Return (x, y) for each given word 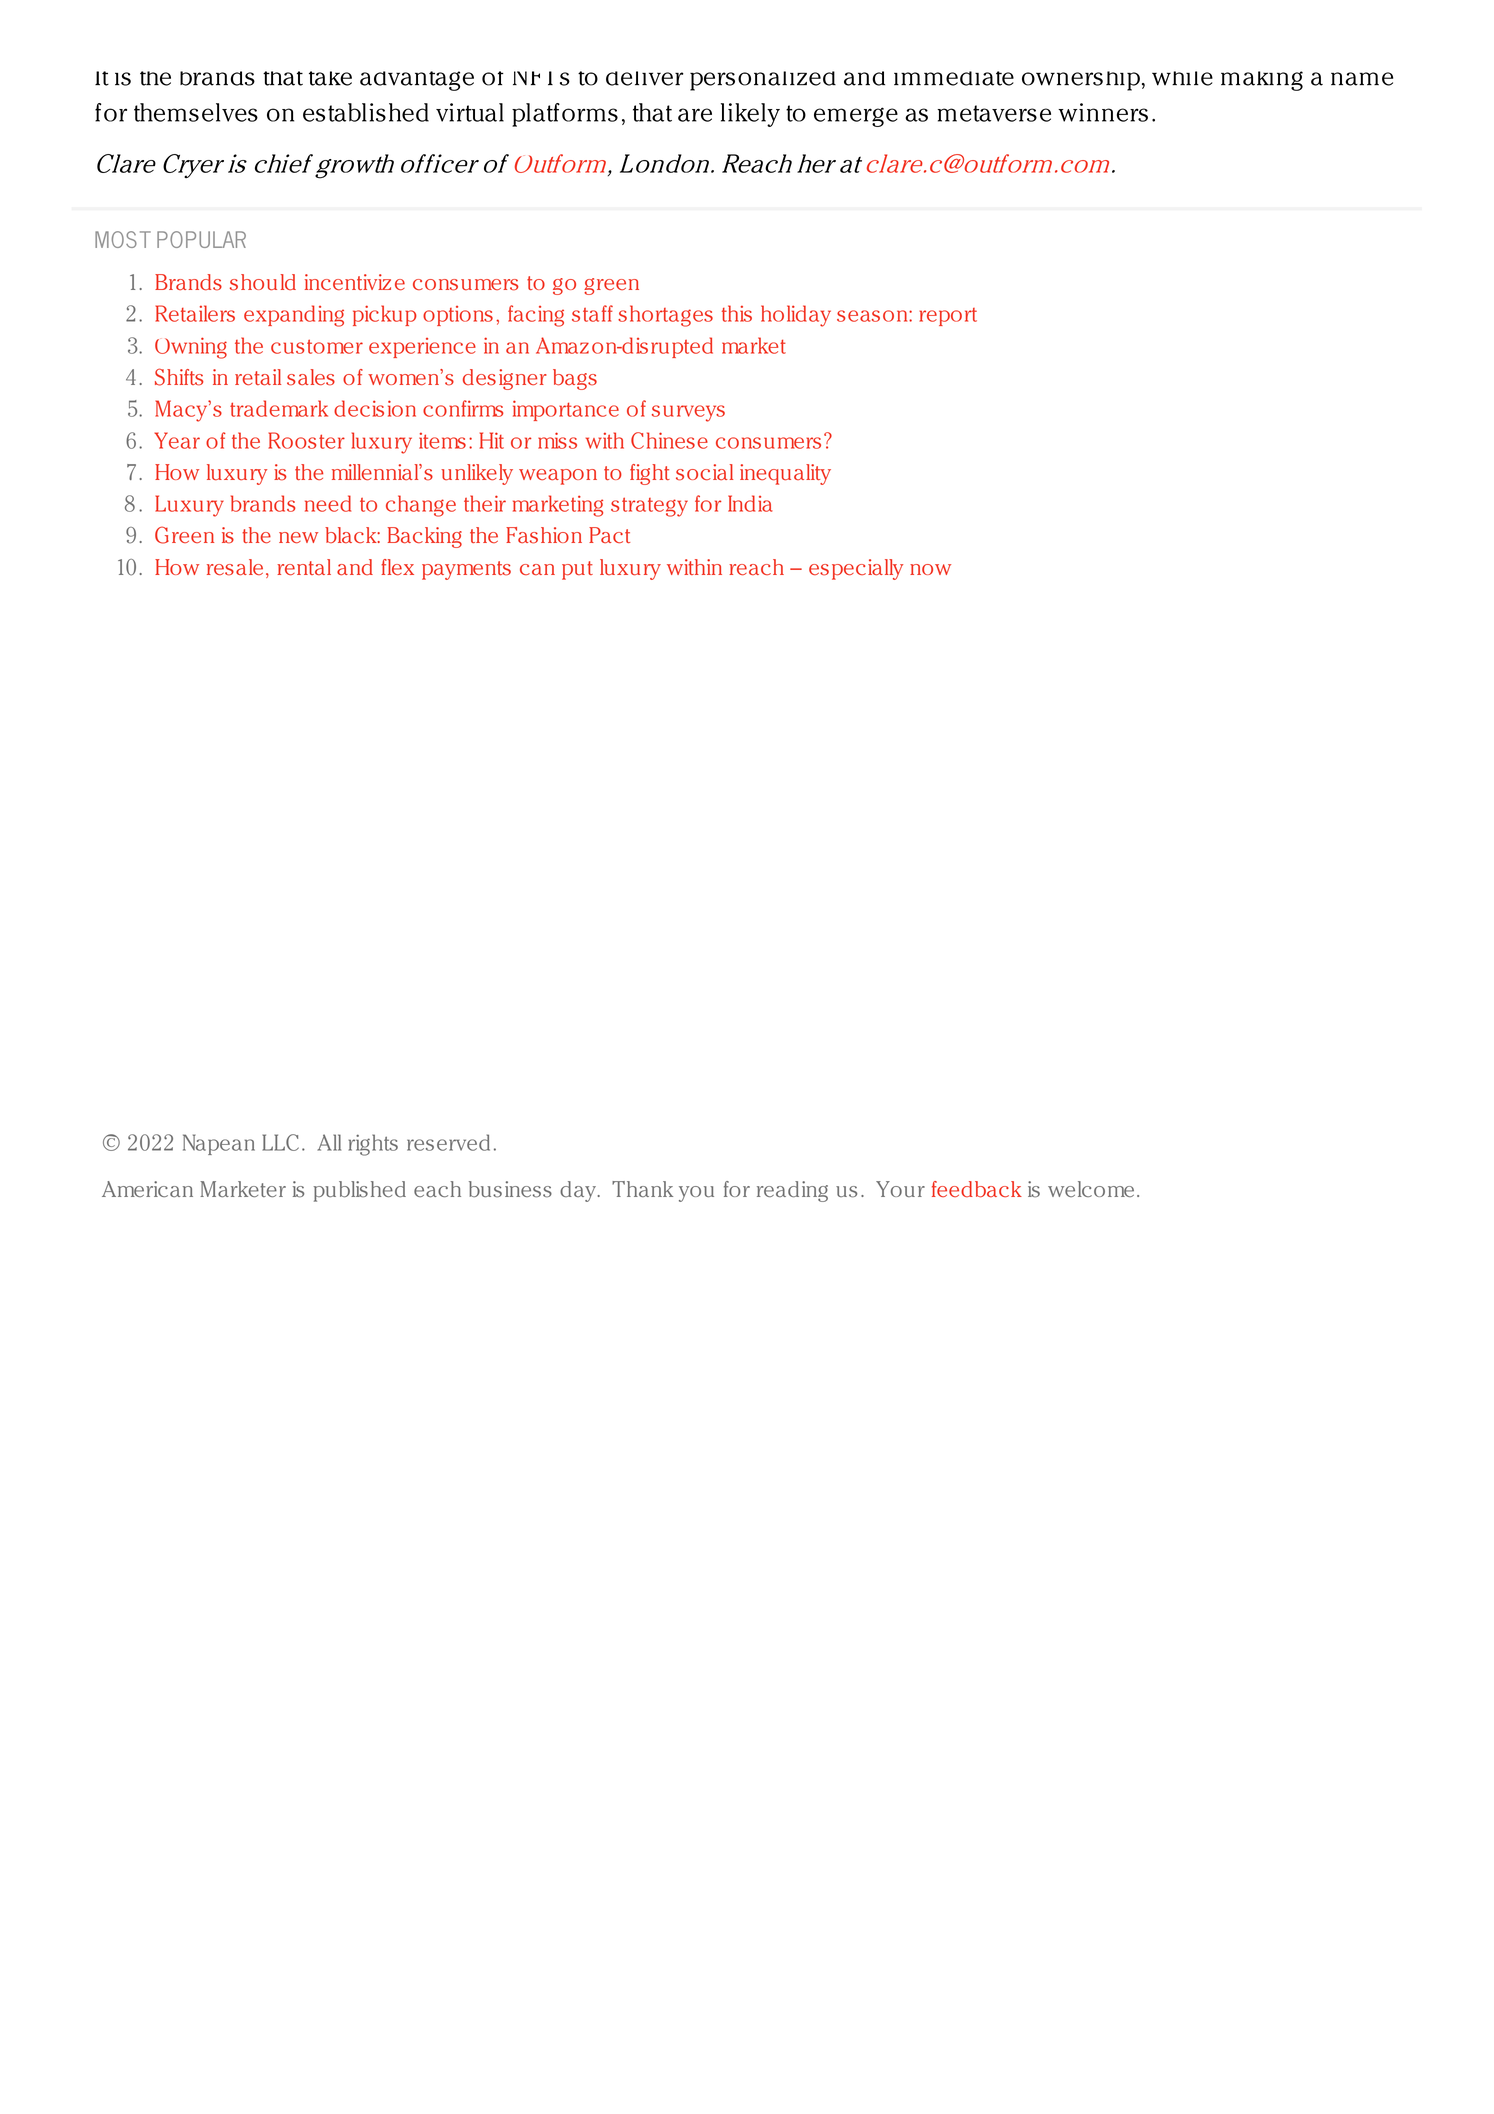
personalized (763, 81)
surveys (688, 413)
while (1182, 78)
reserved (448, 1142)
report (948, 317)
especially (856, 569)
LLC (280, 1142)
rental (304, 567)
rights (373, 1145)
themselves (196, 112)
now (930, 569)
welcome (1091, 1189)
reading (792, 1191)
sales (311, 377)
